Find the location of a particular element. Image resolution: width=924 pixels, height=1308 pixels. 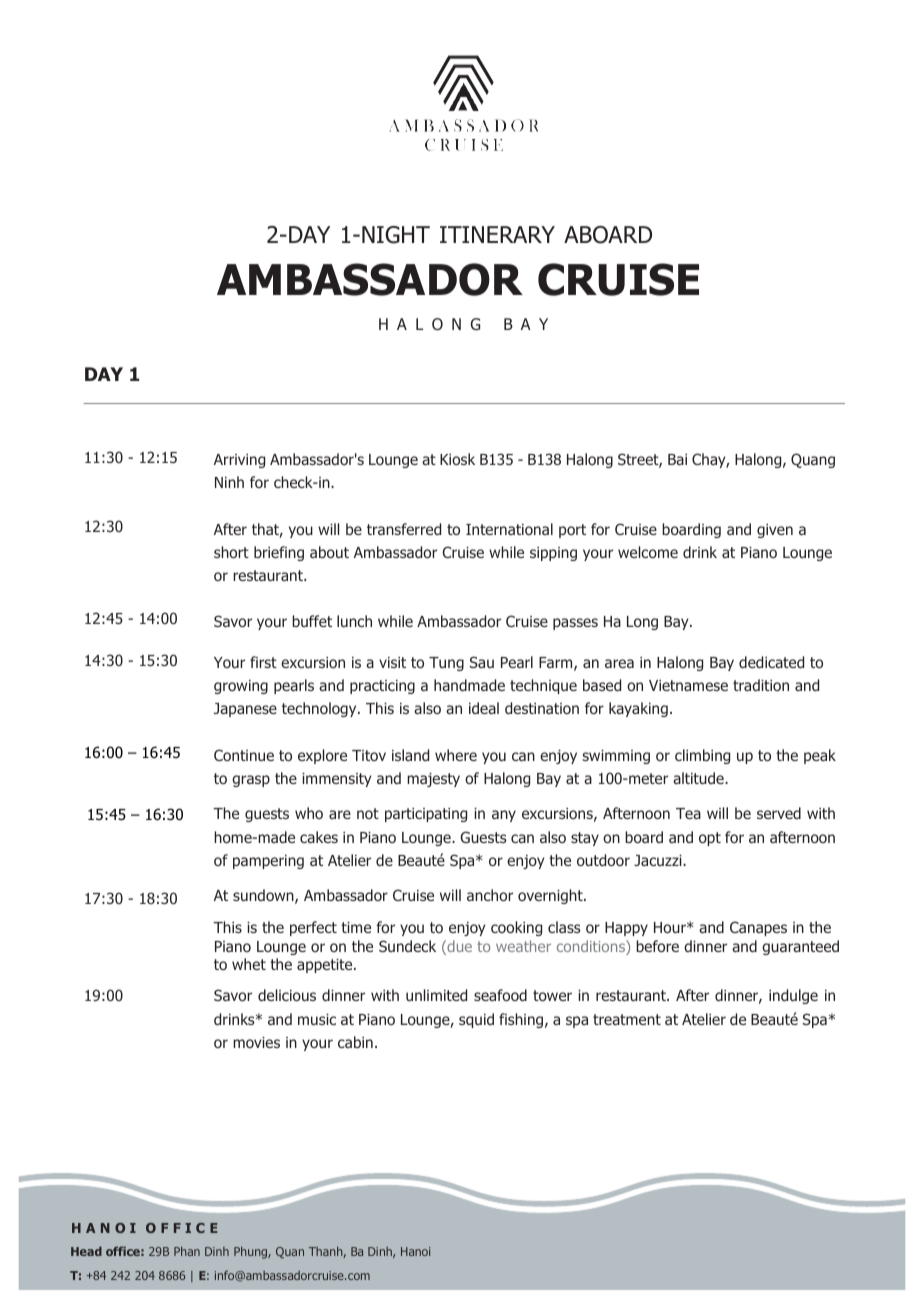

pampering is located at coordinates (268, 862).
